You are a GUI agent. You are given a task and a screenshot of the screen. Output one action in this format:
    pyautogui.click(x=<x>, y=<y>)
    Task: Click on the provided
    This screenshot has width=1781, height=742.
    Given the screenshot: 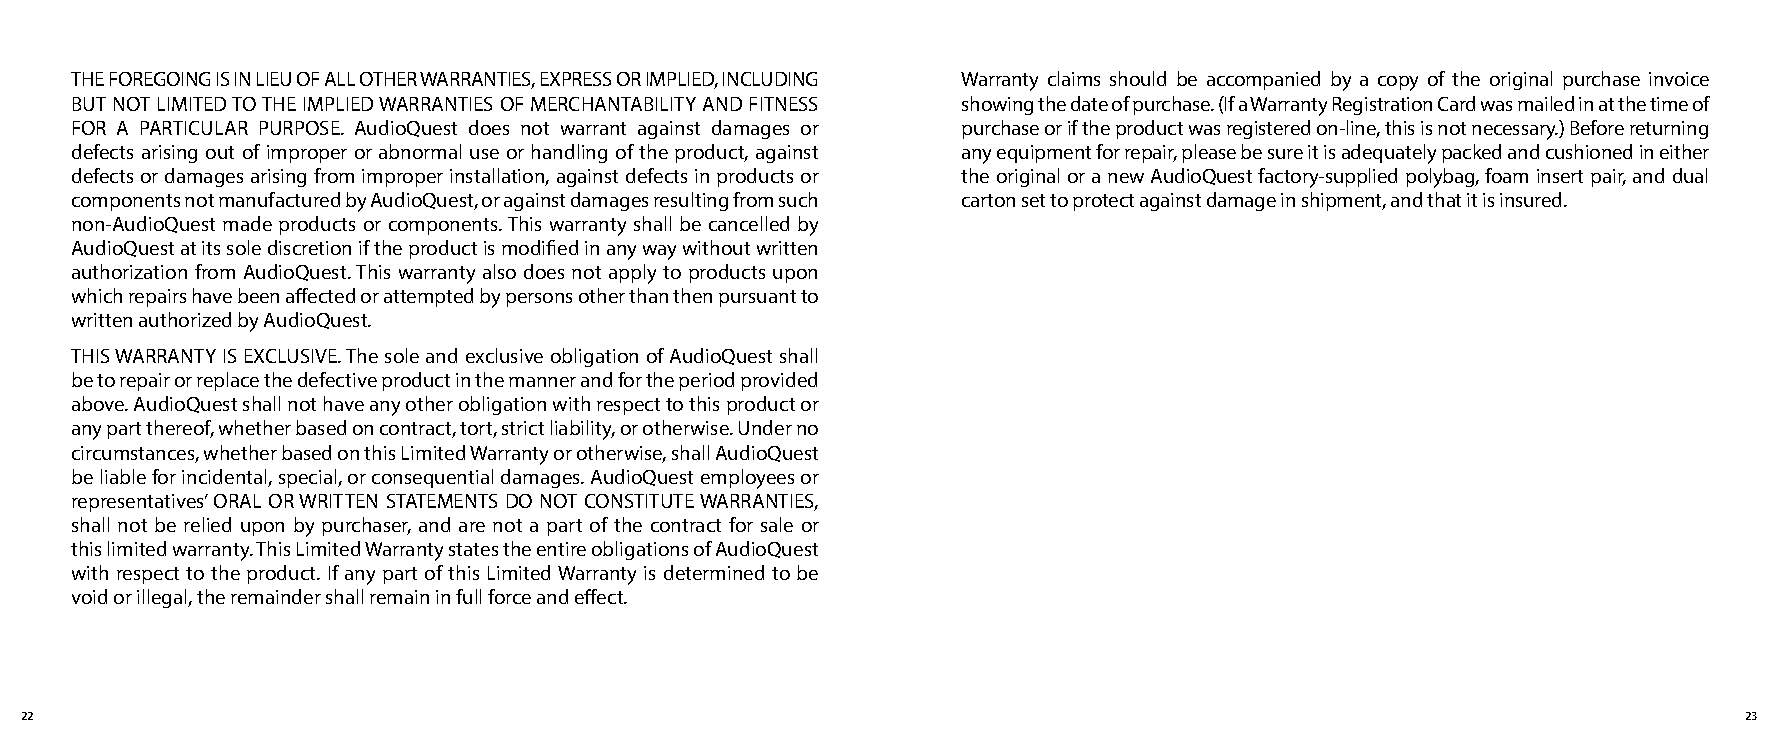 What is the action you would take?
    pyautogui.click(x=779, y=381)
